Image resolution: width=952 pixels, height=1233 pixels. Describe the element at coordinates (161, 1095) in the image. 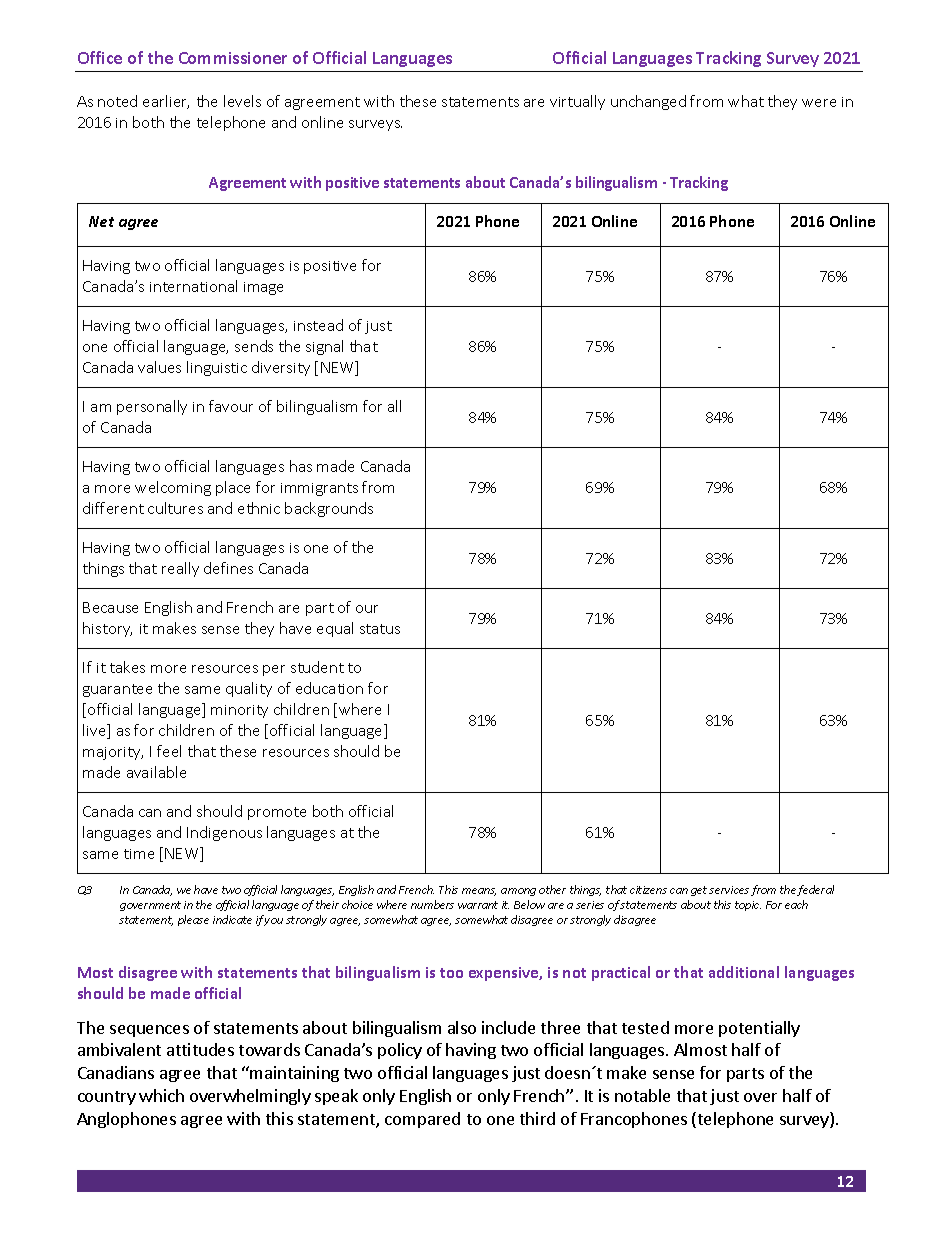

I see `which` at that location.
